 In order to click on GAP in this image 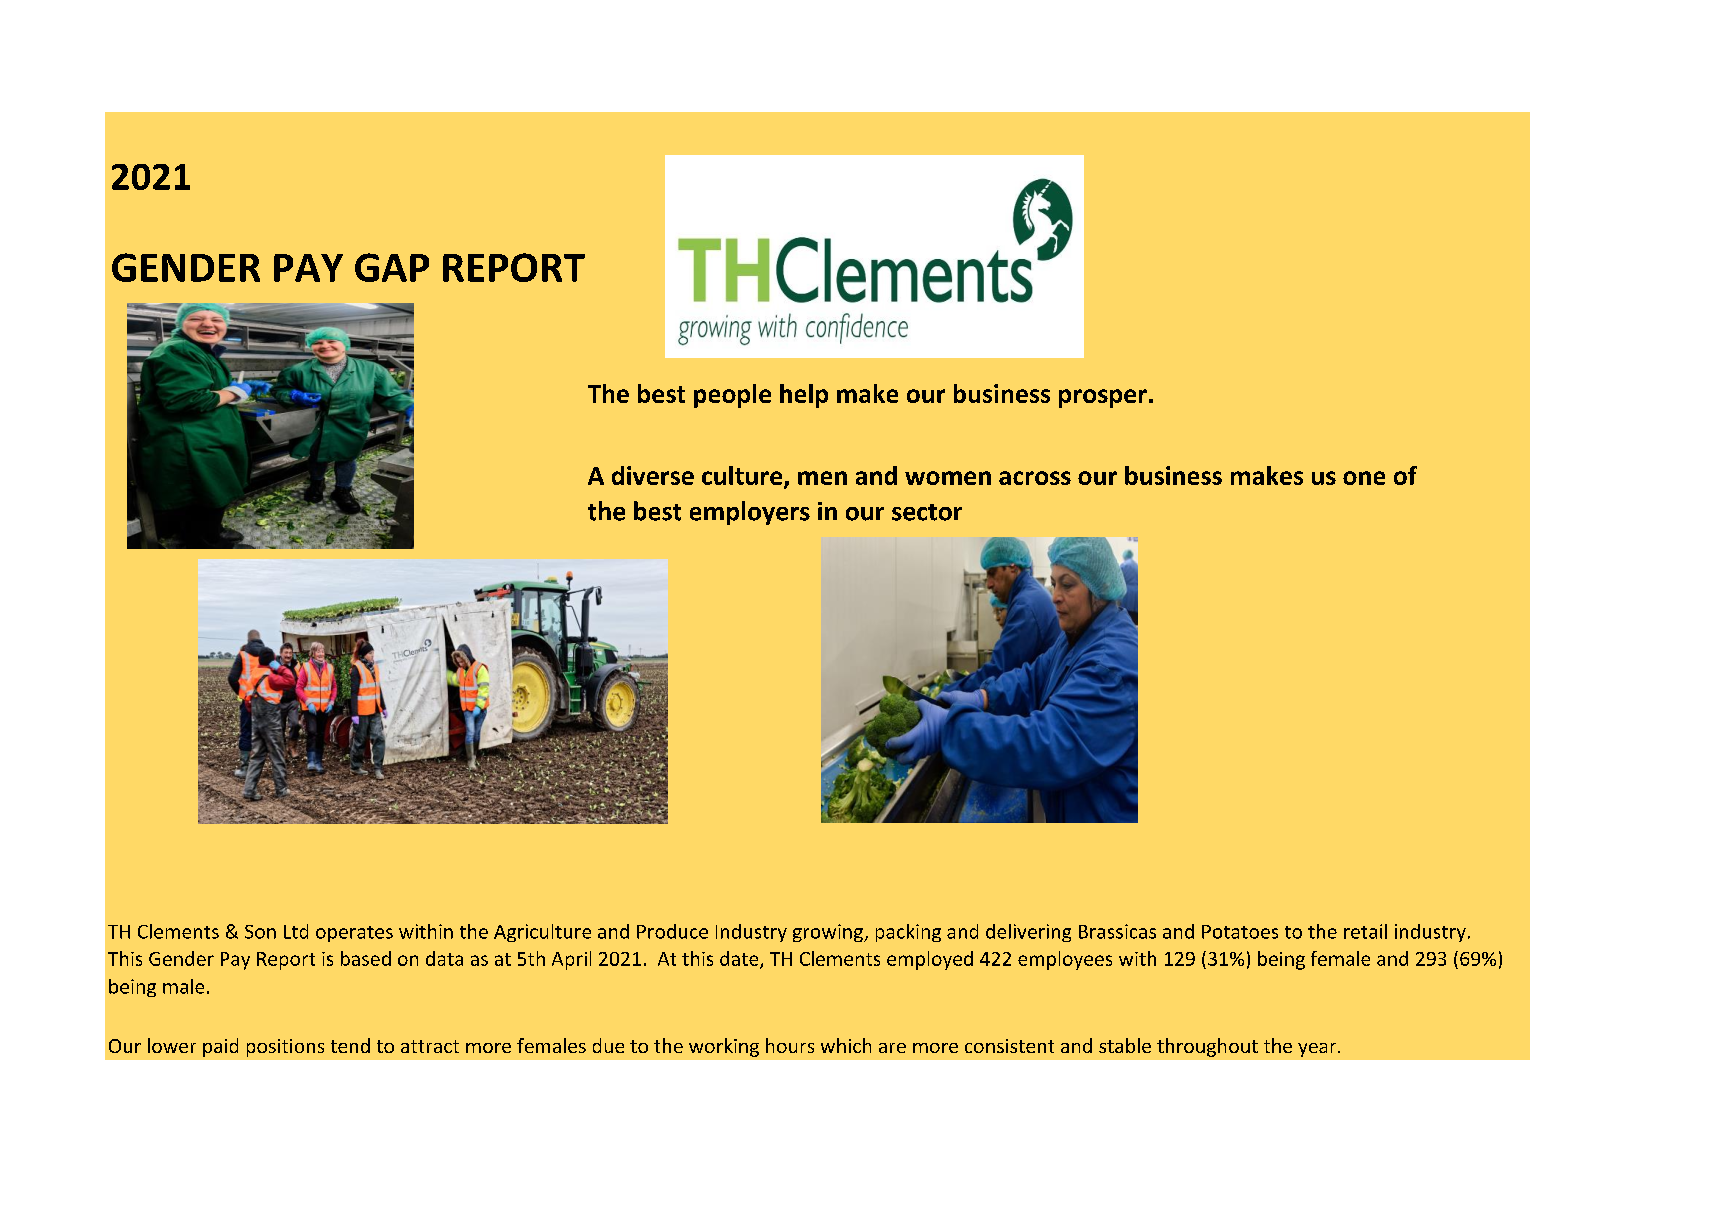, I will do `click(392, 267)`.
